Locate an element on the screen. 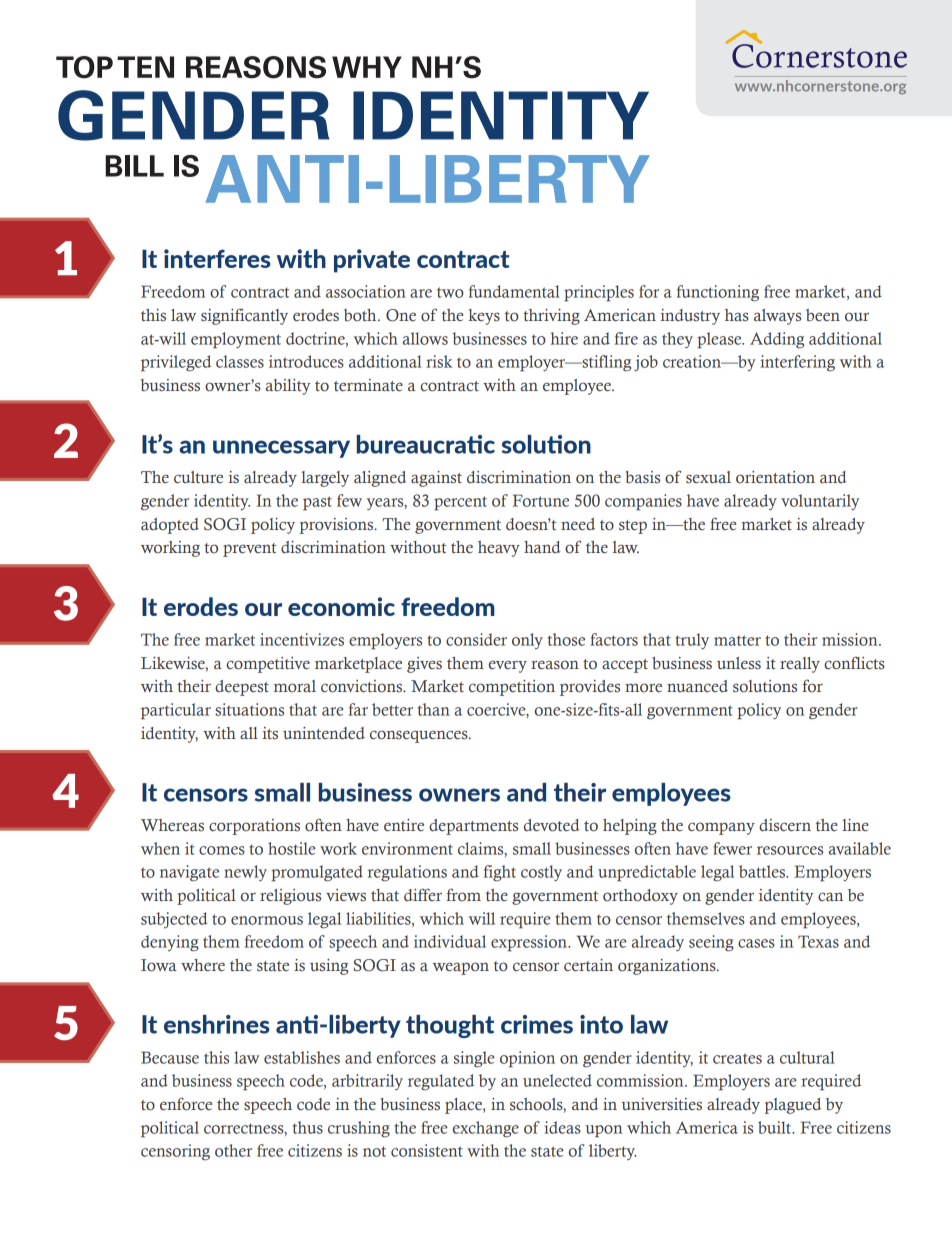 Image resolution: width=952 pixels, height=1233 pixels. interferes is located at coordinates (217, 258).
